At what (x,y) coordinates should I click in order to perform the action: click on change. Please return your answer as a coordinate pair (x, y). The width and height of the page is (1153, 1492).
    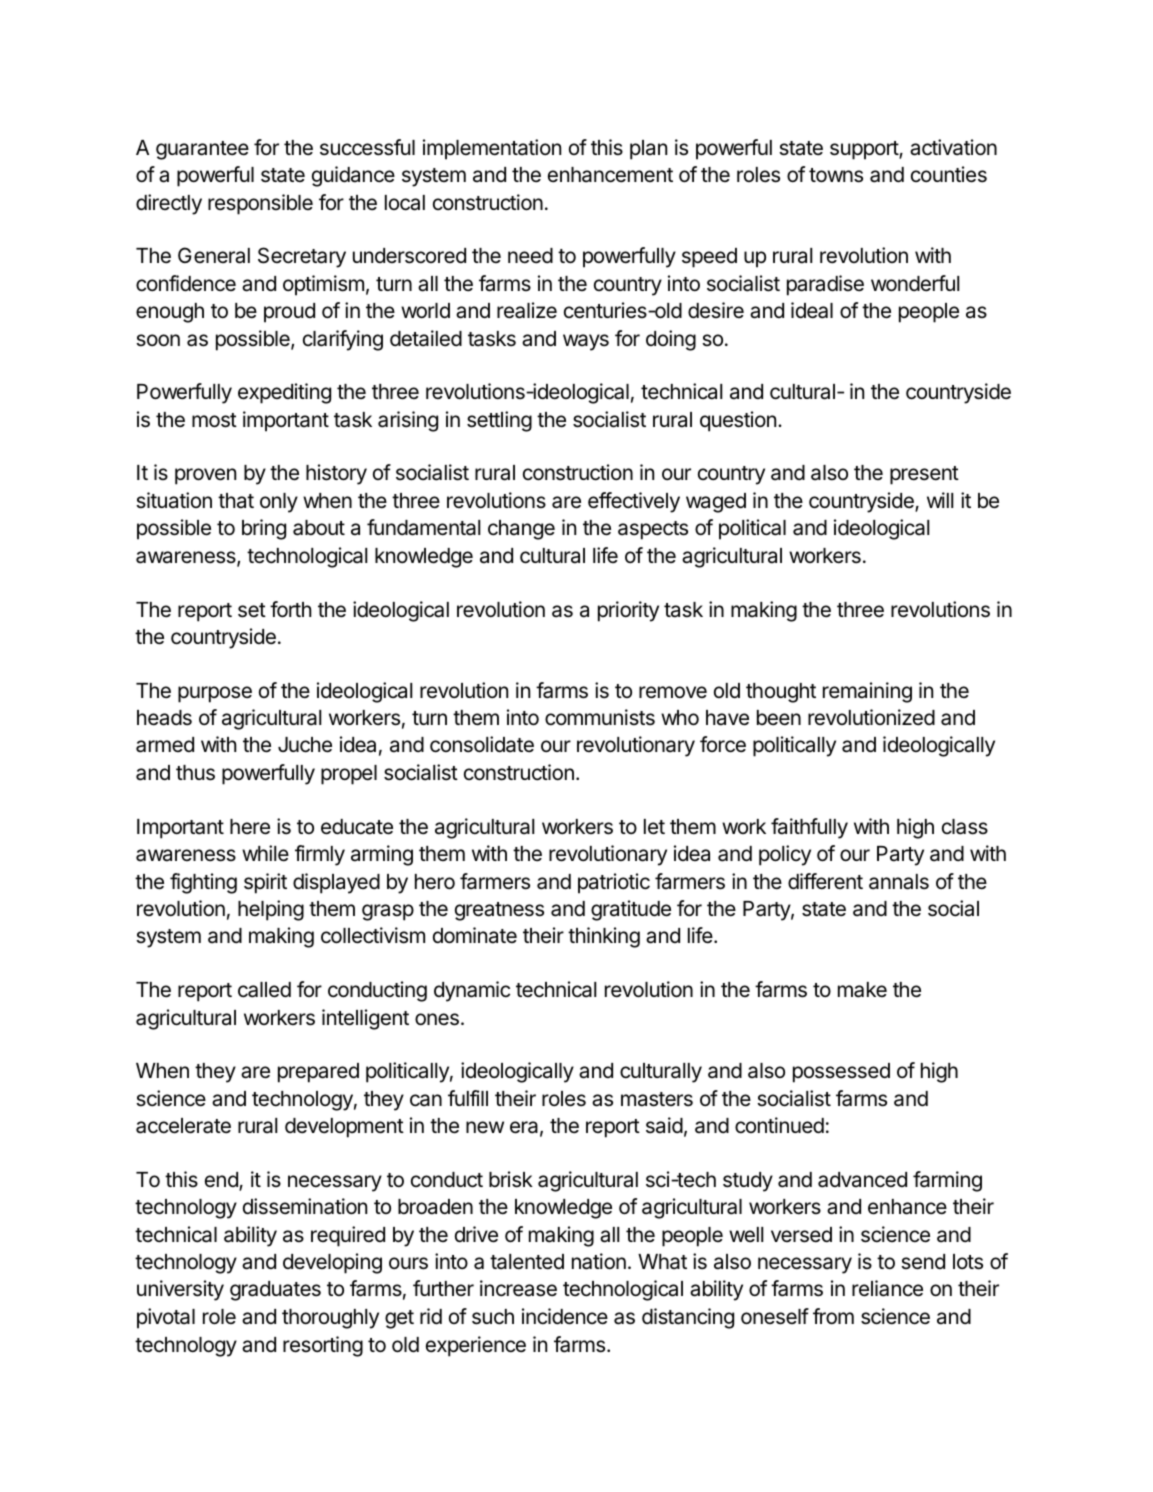
    Looking at the image, I should click on (521, 530).
